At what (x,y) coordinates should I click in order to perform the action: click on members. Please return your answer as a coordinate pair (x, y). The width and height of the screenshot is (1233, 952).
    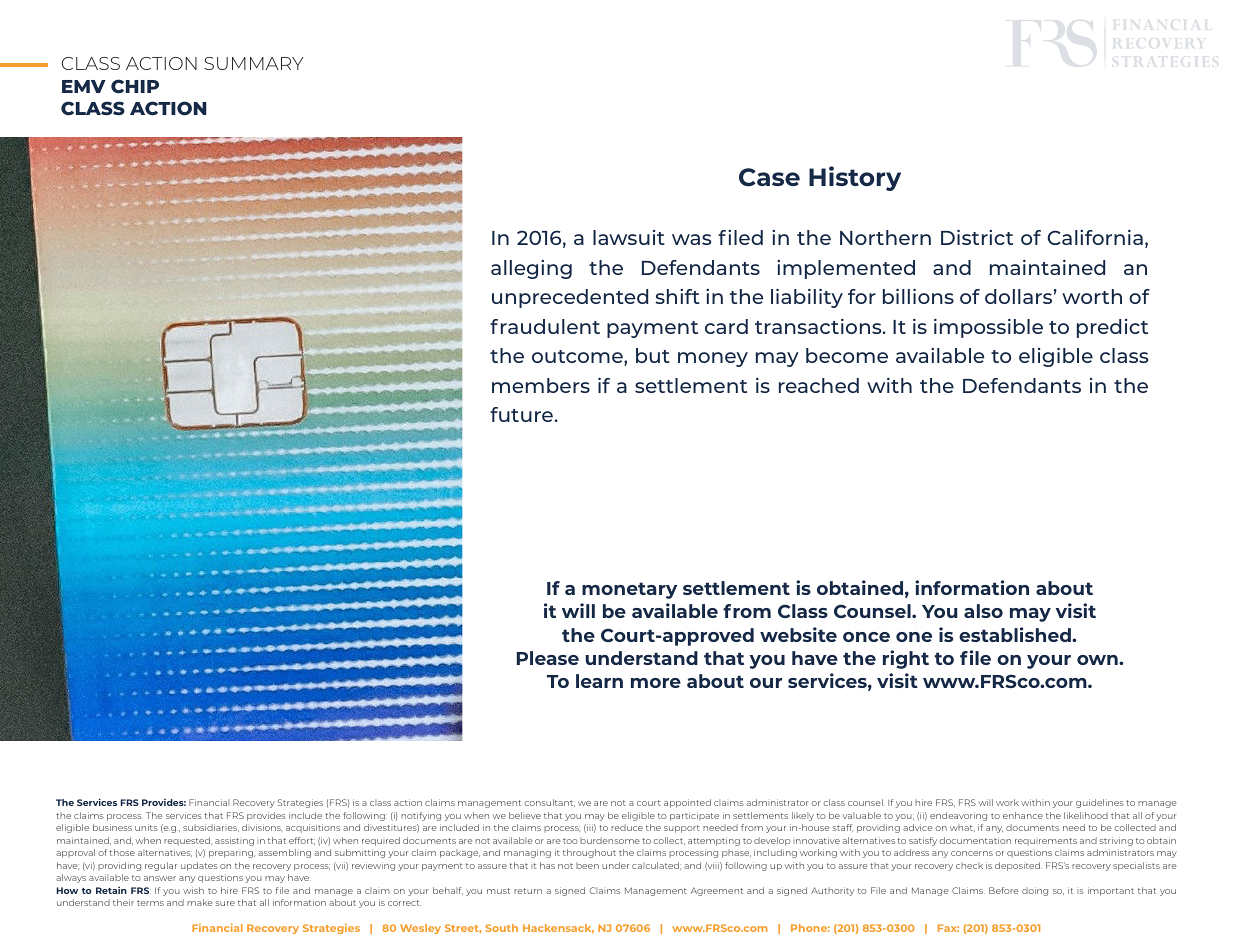
    Looking at the image, I should click on (541, 385).
